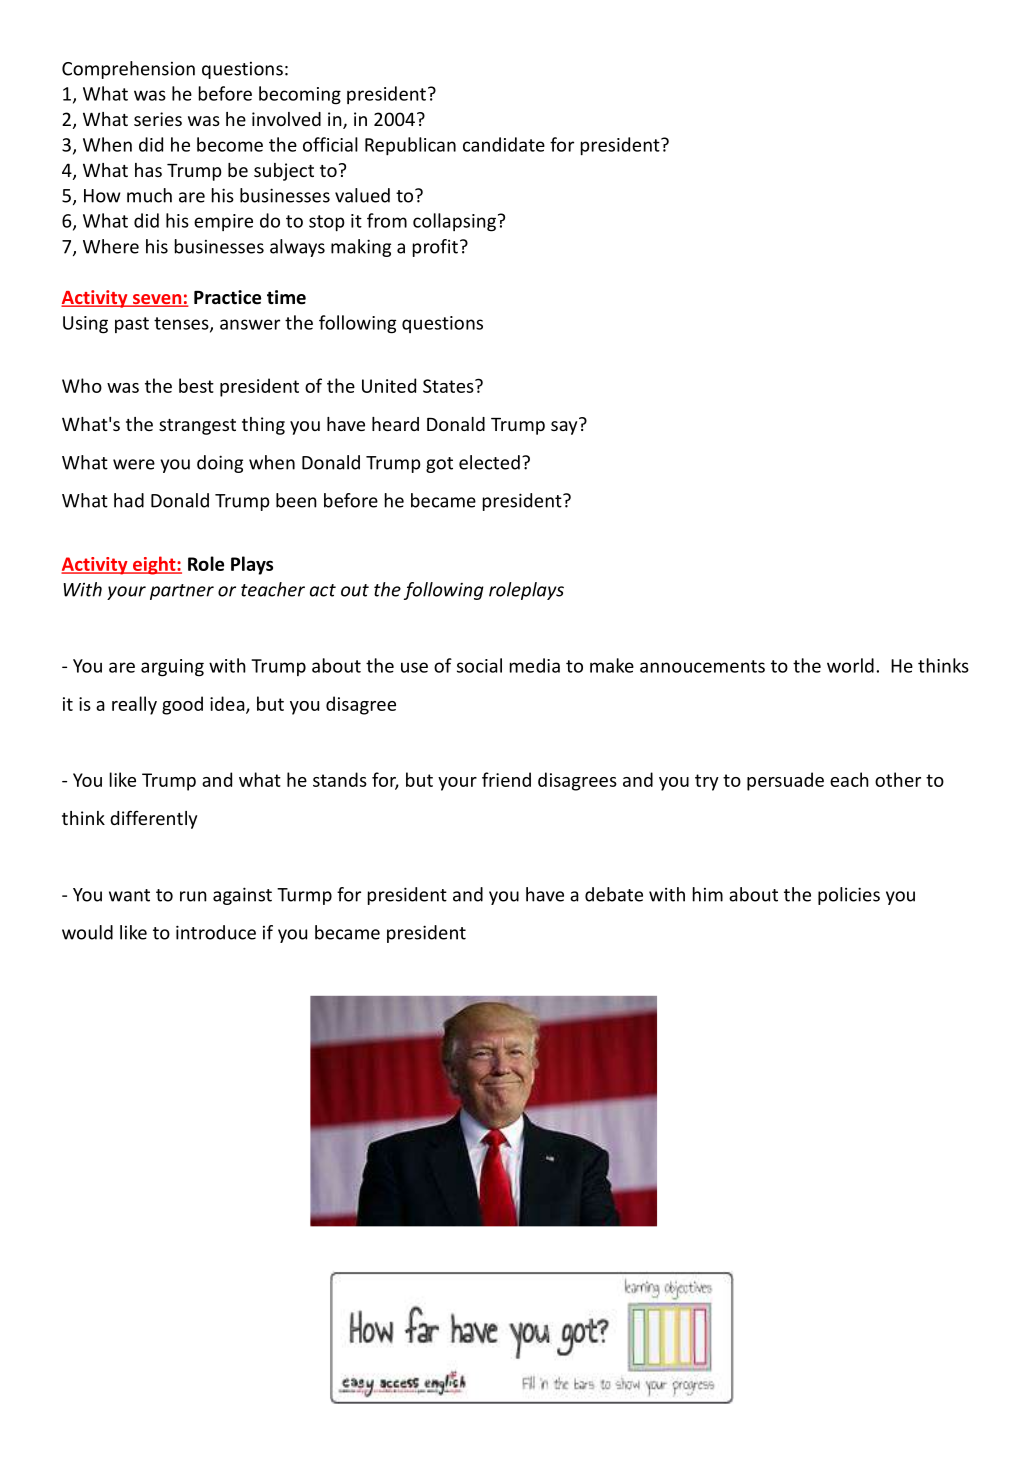 The width and height of the screenshot is (1034, 1463). I want to click on States, so click(449, 386).
